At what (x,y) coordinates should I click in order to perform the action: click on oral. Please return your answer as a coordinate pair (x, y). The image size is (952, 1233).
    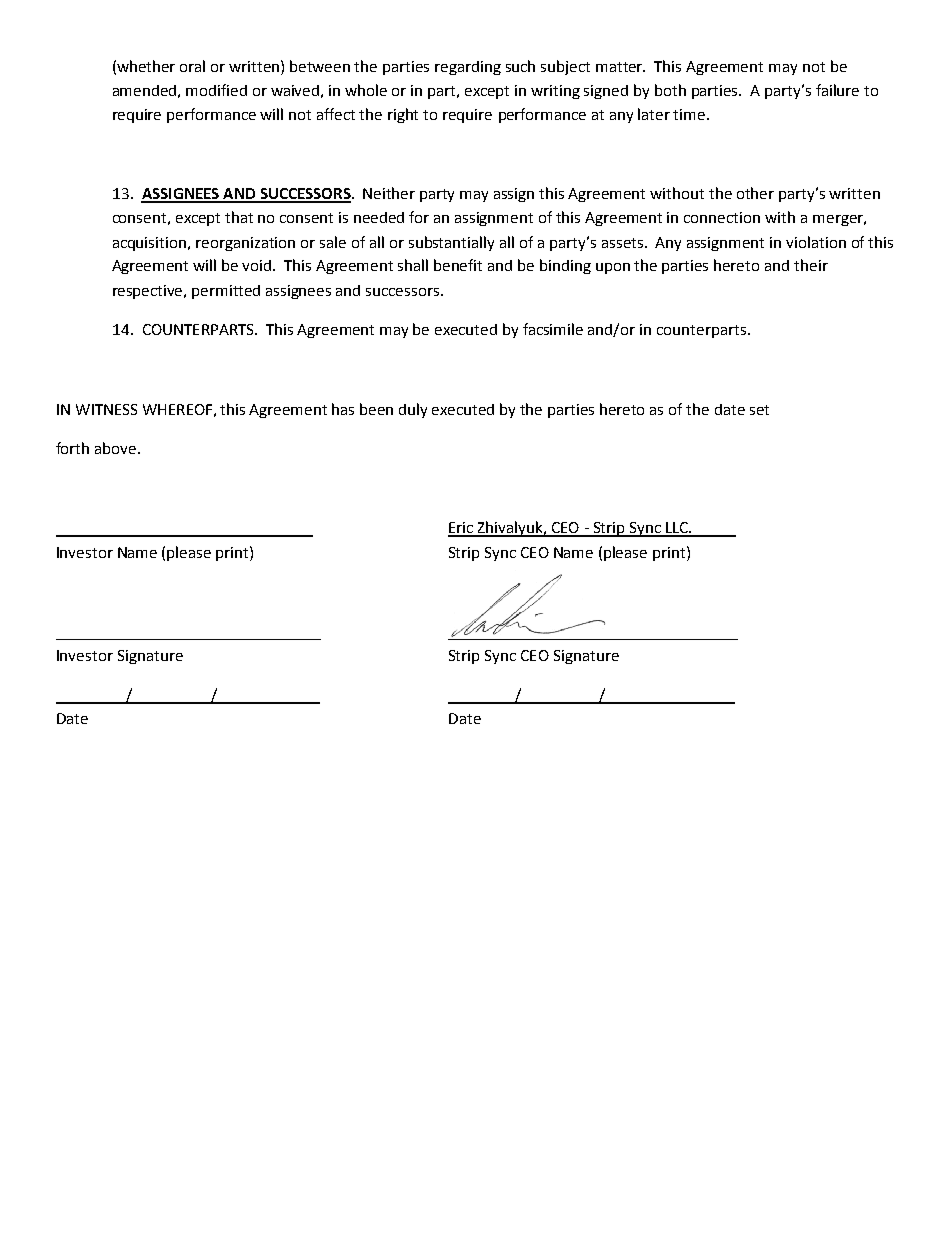
    Looking at the image, I should click on (192, 66).
